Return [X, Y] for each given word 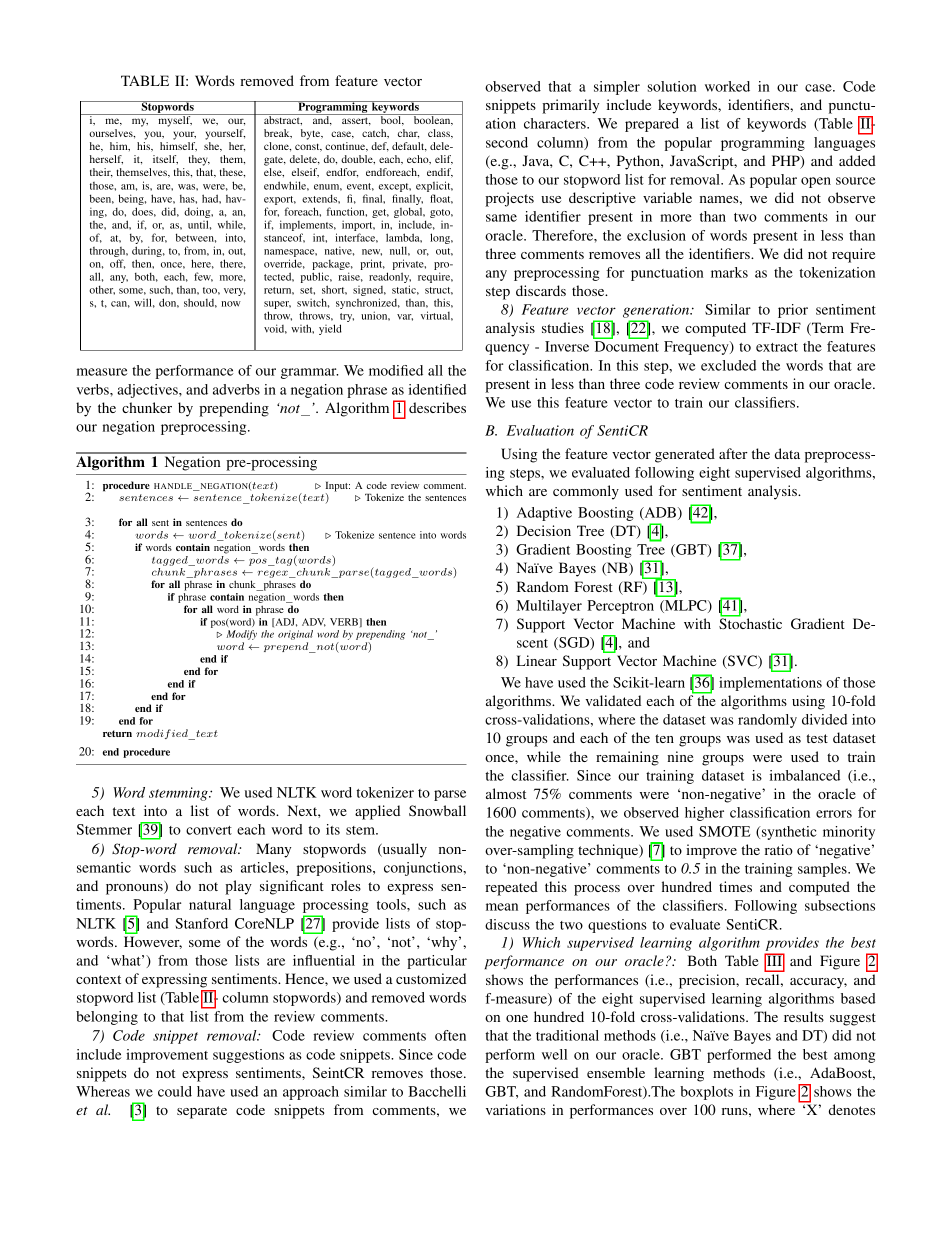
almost [506, 793]
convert [209, 830]
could [175, 1091]
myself [174, 120]
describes [437, 407]
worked [727, 86]
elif [444, 160]
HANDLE [174, 487]
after [733, 453]
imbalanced [805, 775]
